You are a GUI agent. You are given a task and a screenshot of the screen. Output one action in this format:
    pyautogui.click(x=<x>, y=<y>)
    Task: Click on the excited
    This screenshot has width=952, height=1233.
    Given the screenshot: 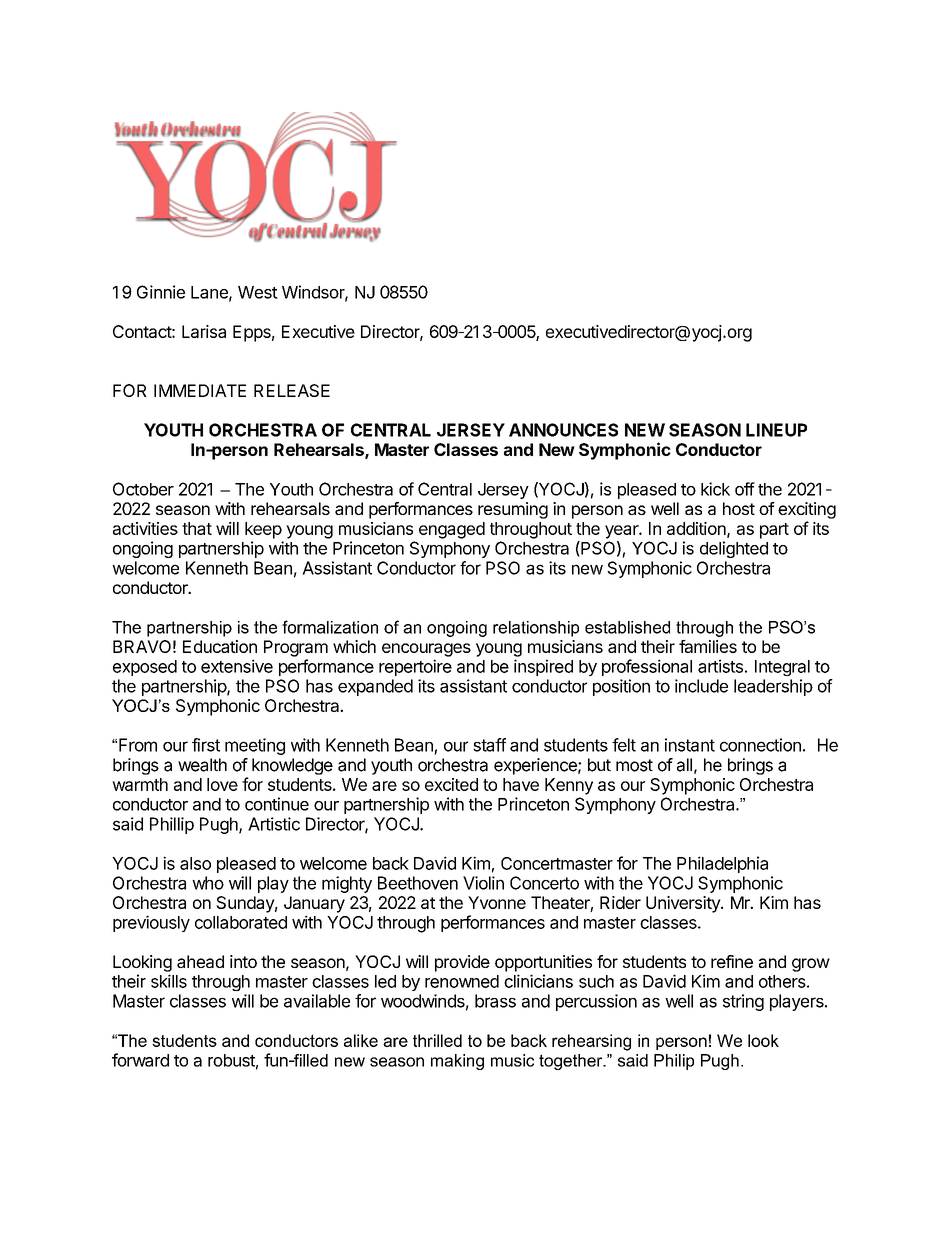 What is the action you would take?
    pyautogui.click(x=451, y=784)
